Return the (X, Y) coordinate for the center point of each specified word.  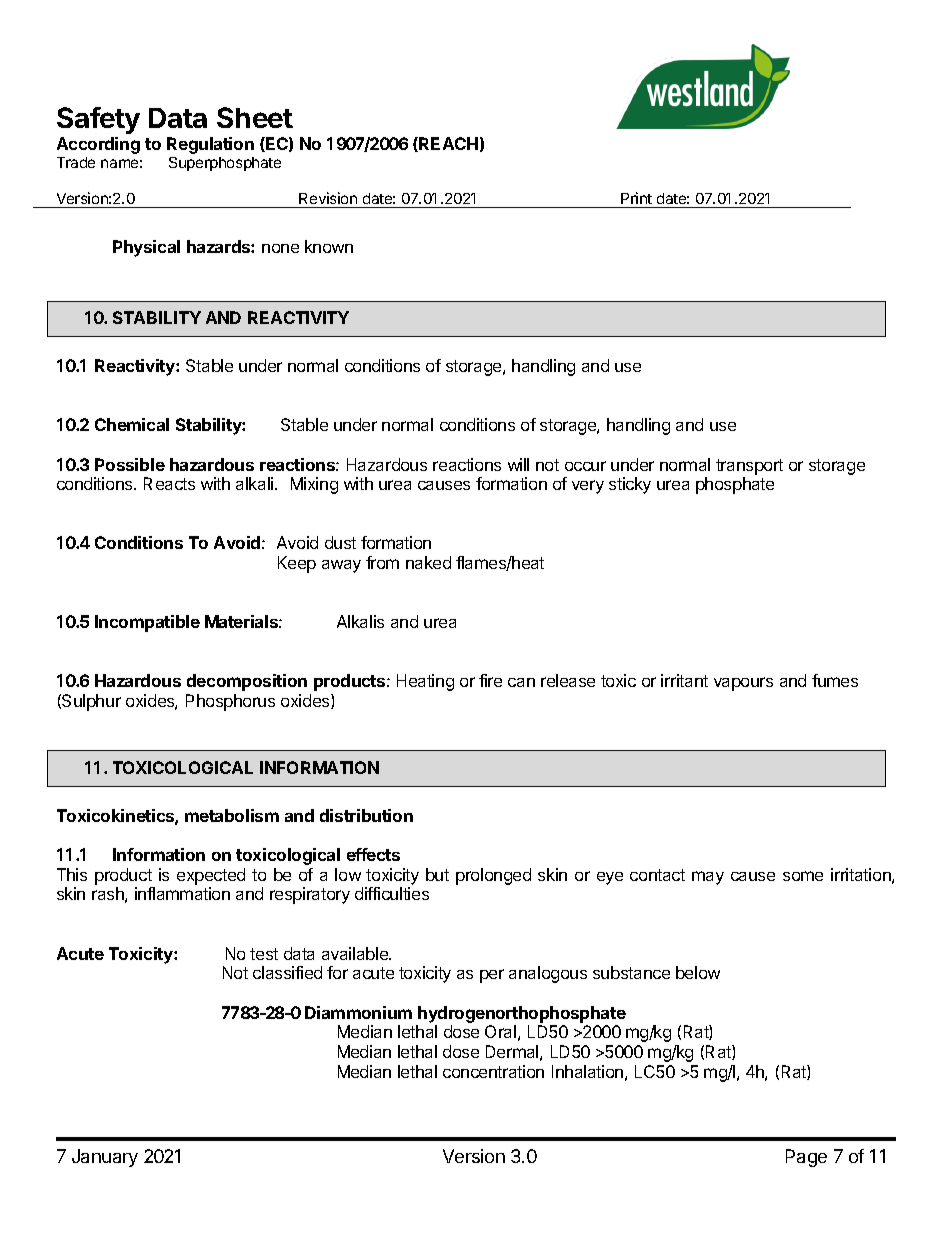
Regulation (210, 145)
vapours (743, 684)
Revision (328, 198)
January (105, 1158)
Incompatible (147, 623)
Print (636, 198)
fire (490, 680)
